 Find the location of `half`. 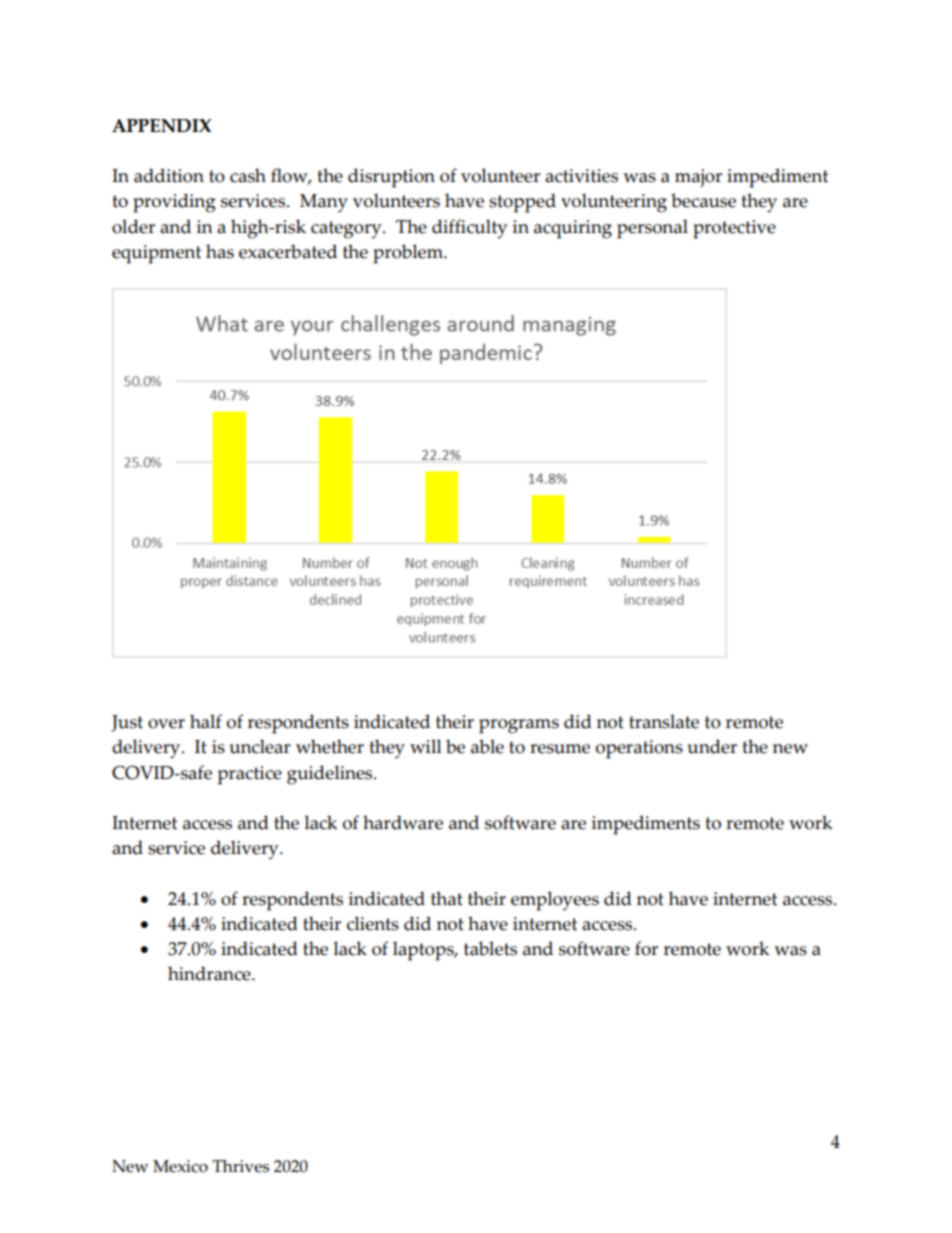

half is located at coordinates (206, 721).
